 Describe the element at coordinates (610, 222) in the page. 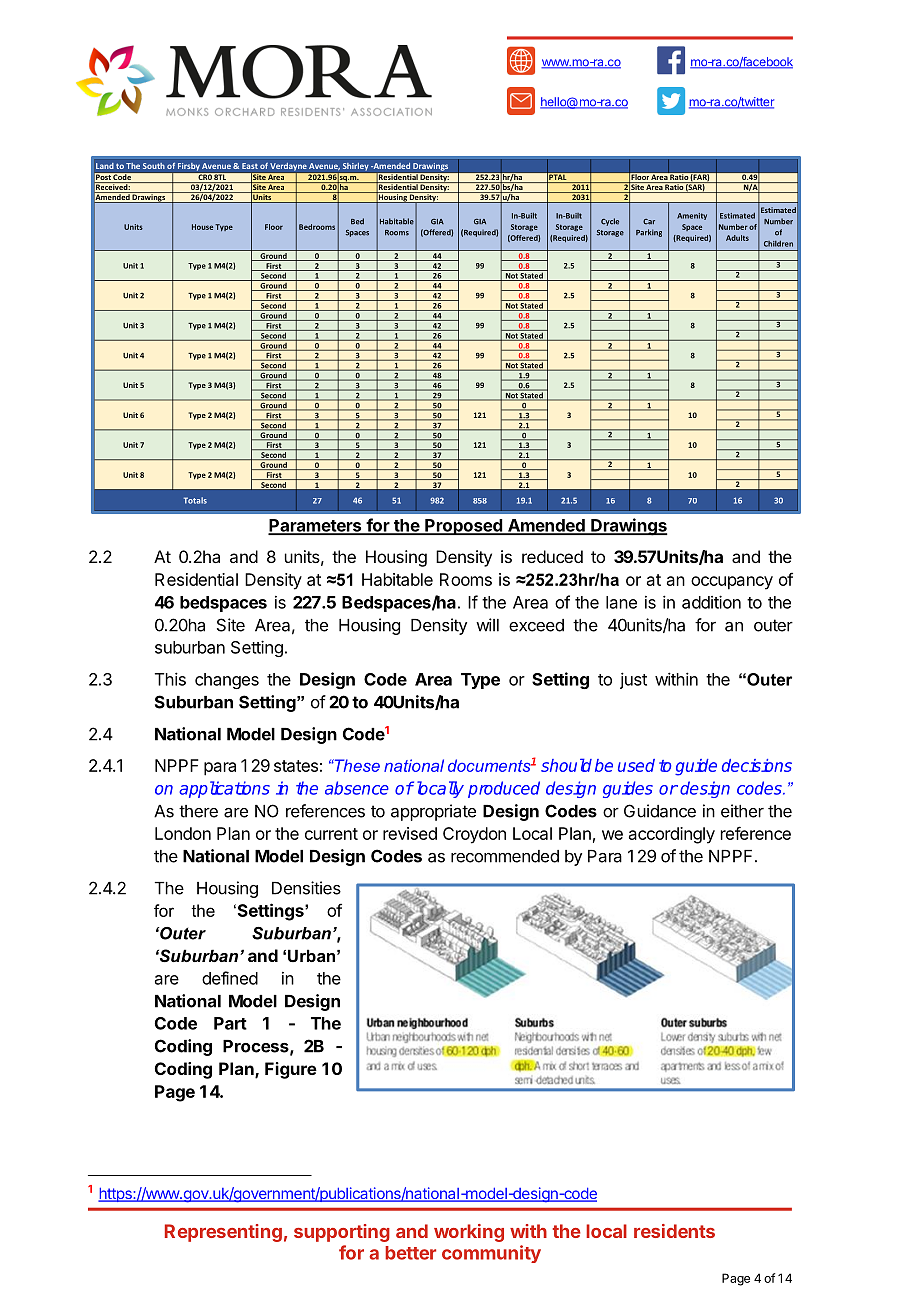

I see `Cycle` at that location.
